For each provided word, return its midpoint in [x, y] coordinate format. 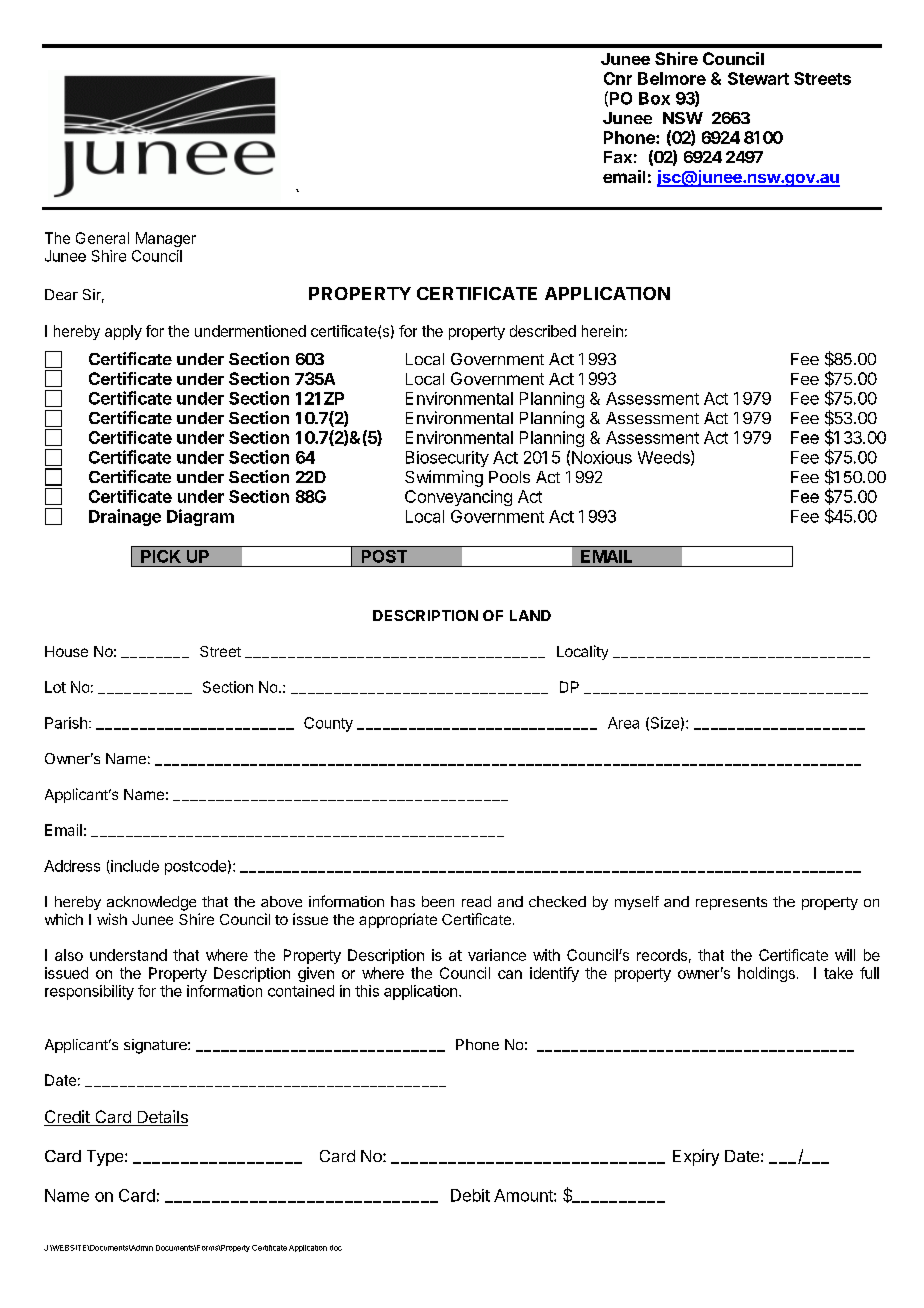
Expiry [696, 1157]
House [66, 651]
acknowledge [151, 903]
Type [106, 1158]
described [543, 331]
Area [623, 723]
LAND [530, 615]
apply [123, 332]
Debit [470, 1195]
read [476, 901]
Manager [166, 239]
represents [731, 903]
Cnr [618, 78]
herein [602, 331]
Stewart [758, 78]
